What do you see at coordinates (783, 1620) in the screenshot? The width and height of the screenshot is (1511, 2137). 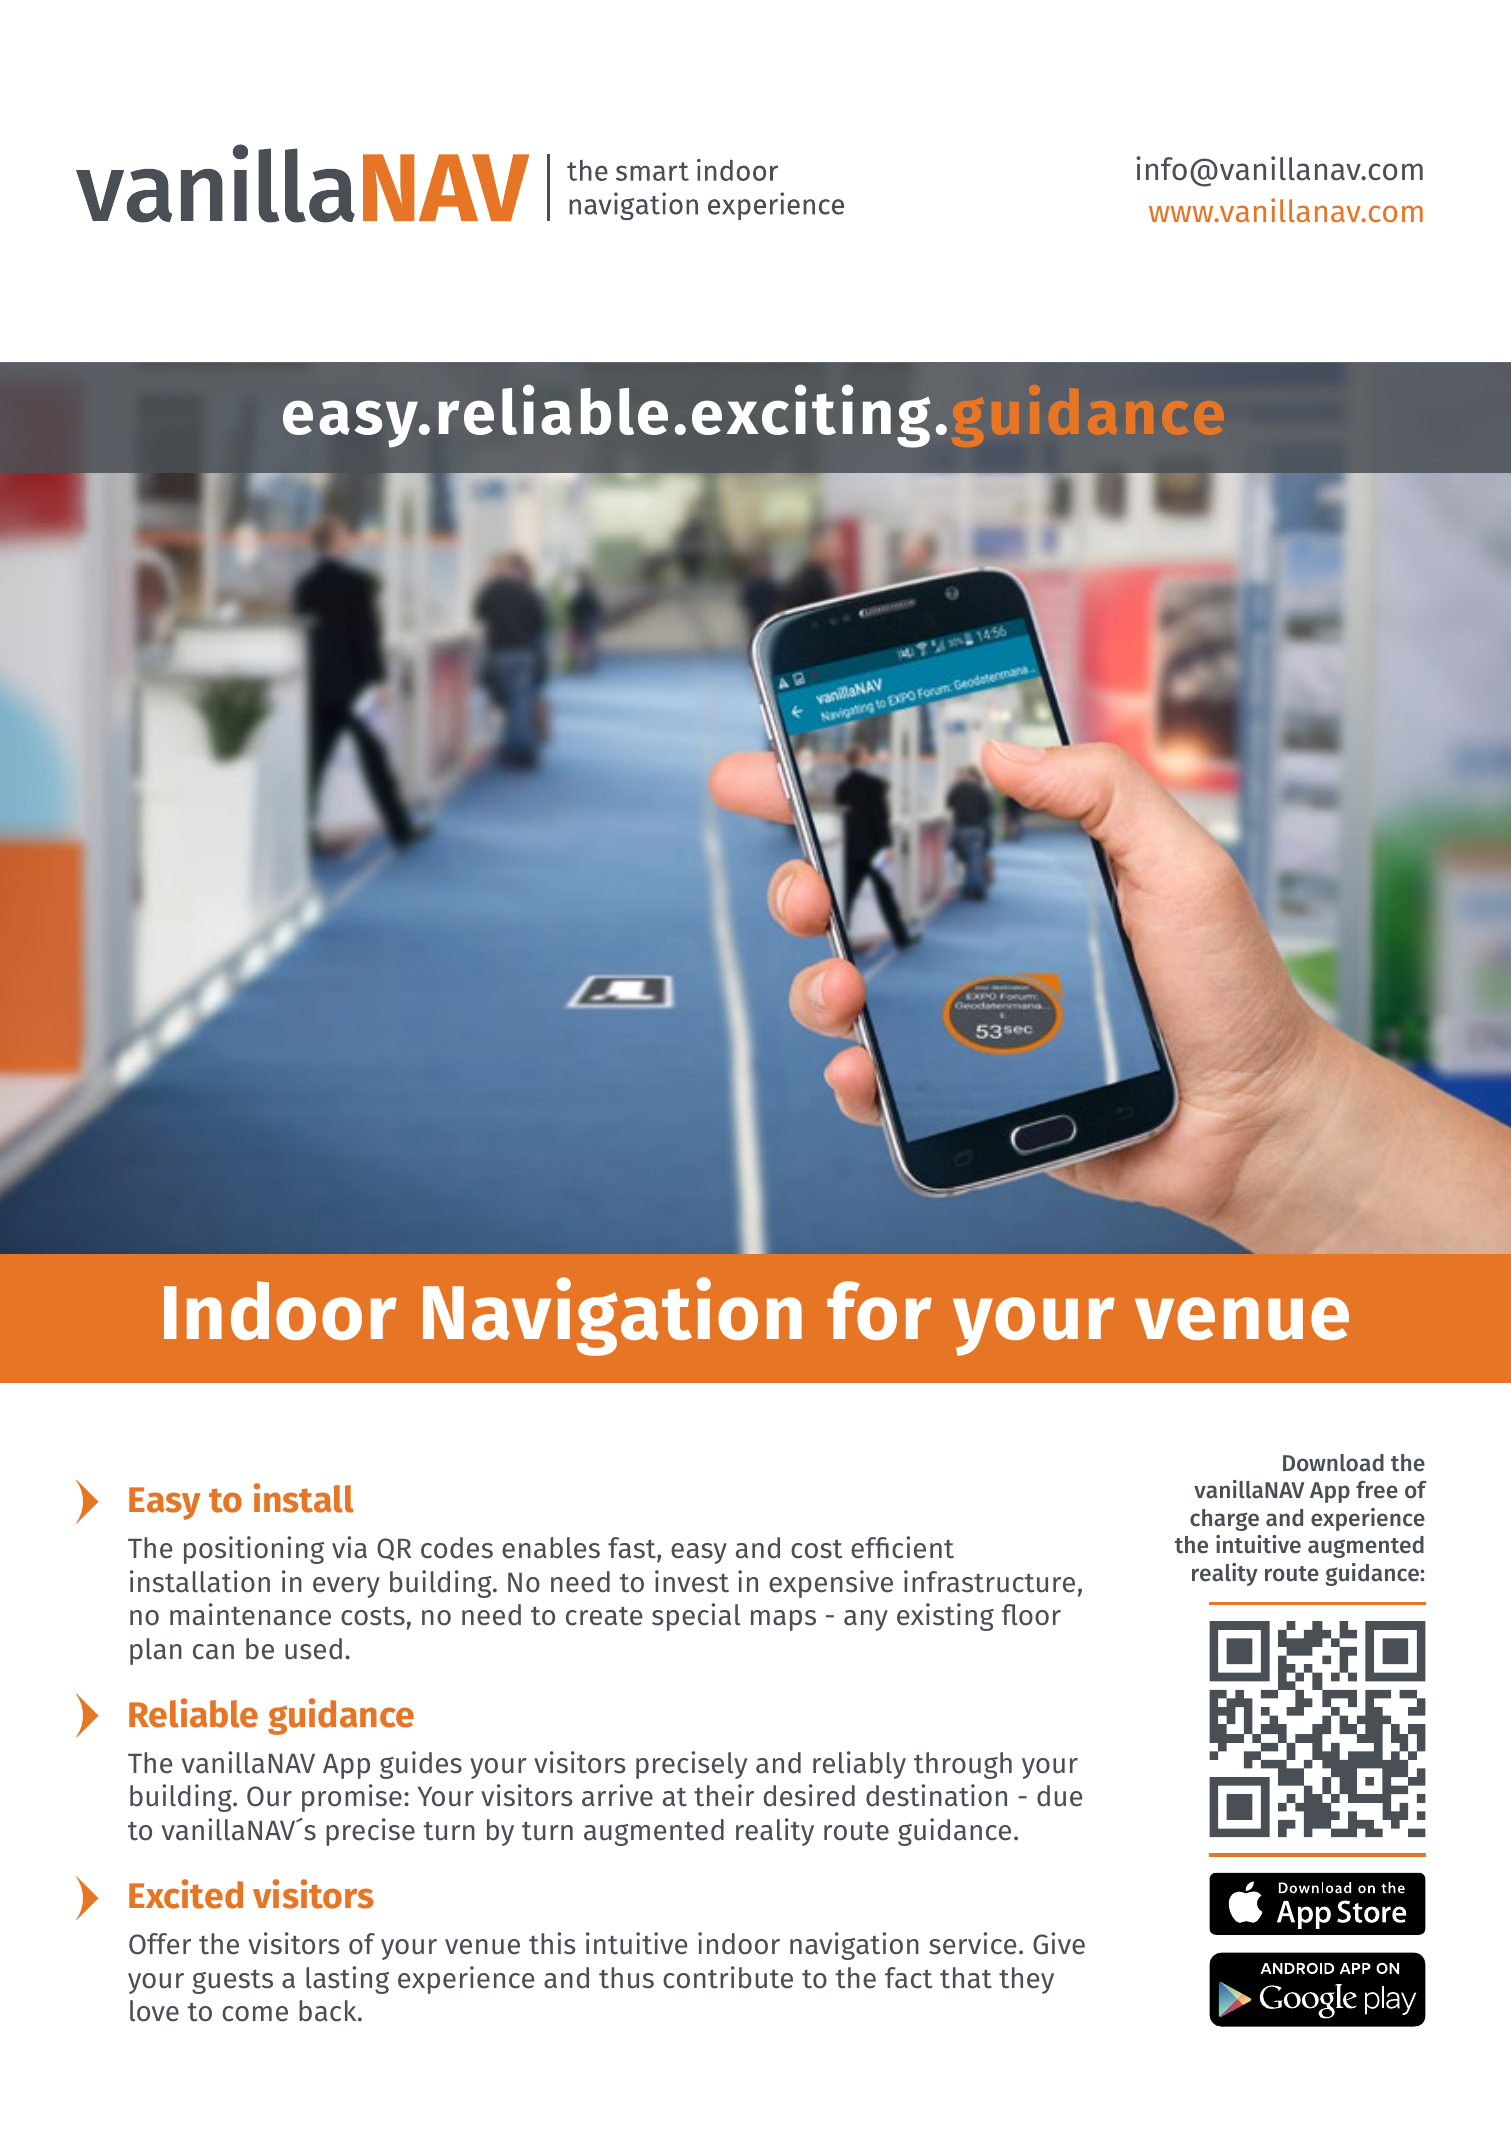 I see `maps` at bounding box center [783, 1620].
